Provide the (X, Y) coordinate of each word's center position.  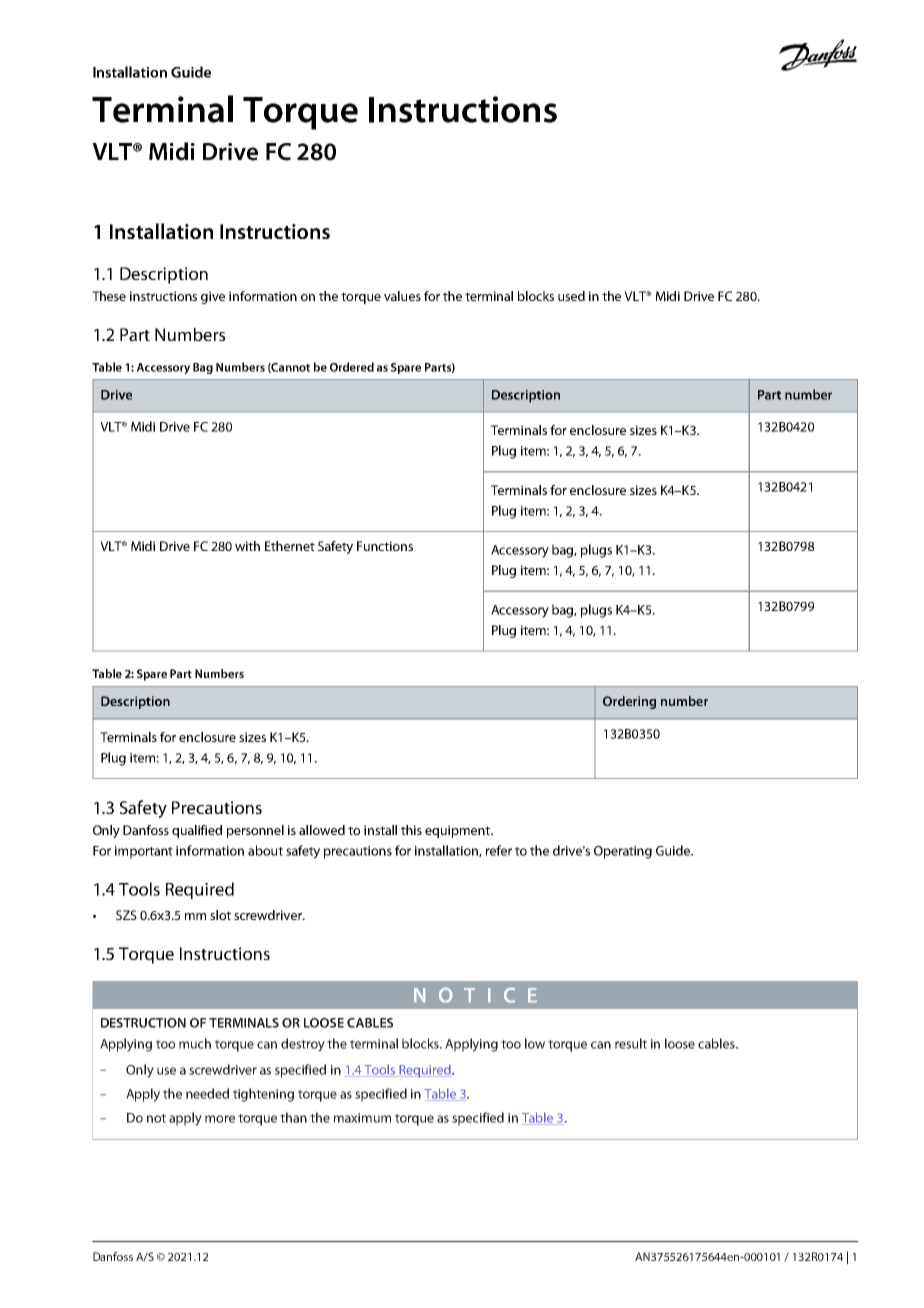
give (213, 297)
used (571, 296)
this (411, 830)
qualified (197, 831)
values (402, 296)
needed (207, 1093)
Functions (385, 546)
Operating (623, 852)
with (247, 546)
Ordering (629, 702)
